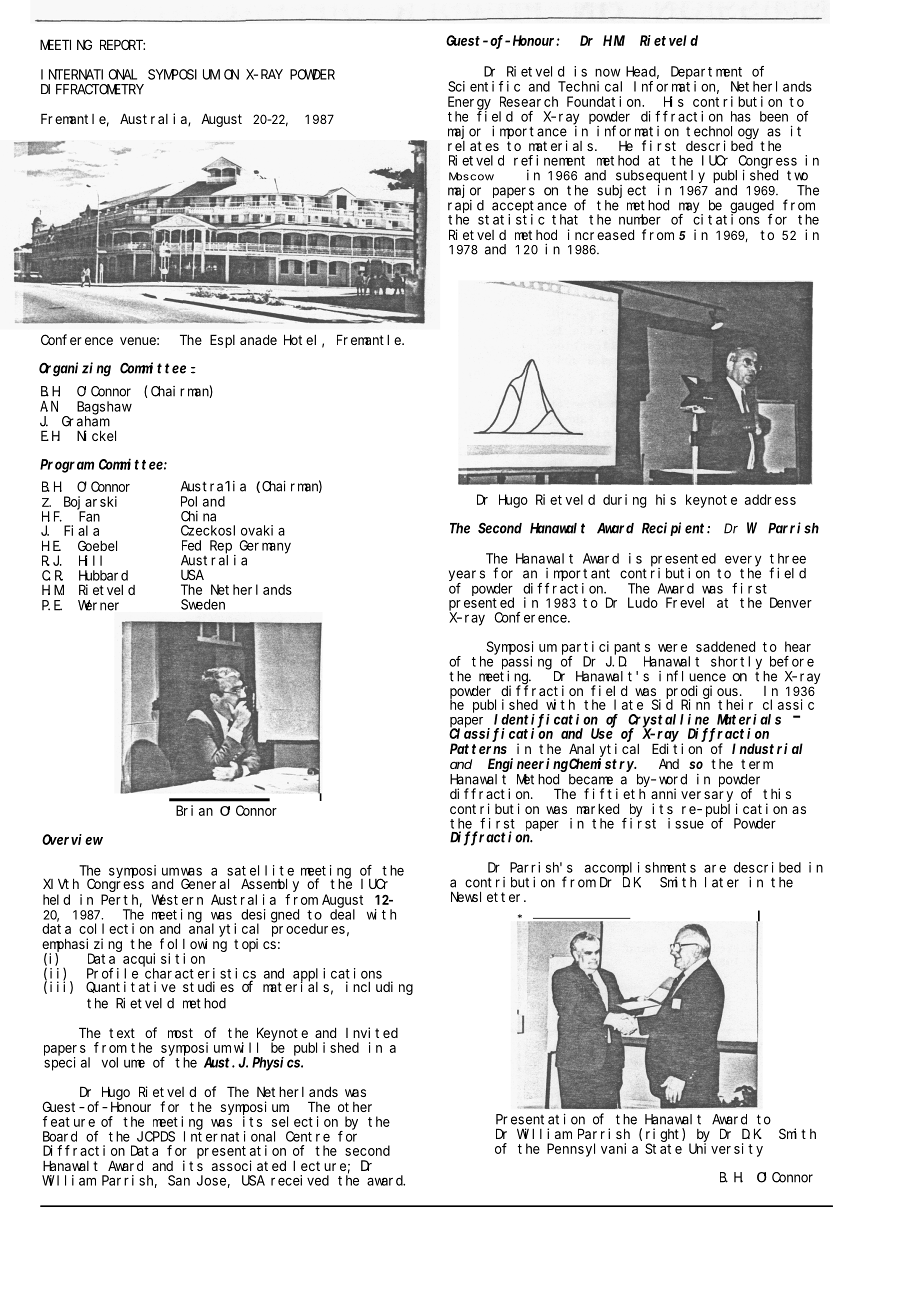 The height and width of the screenshot is (1297, 924). I want to click on are, so click(715, 868).
